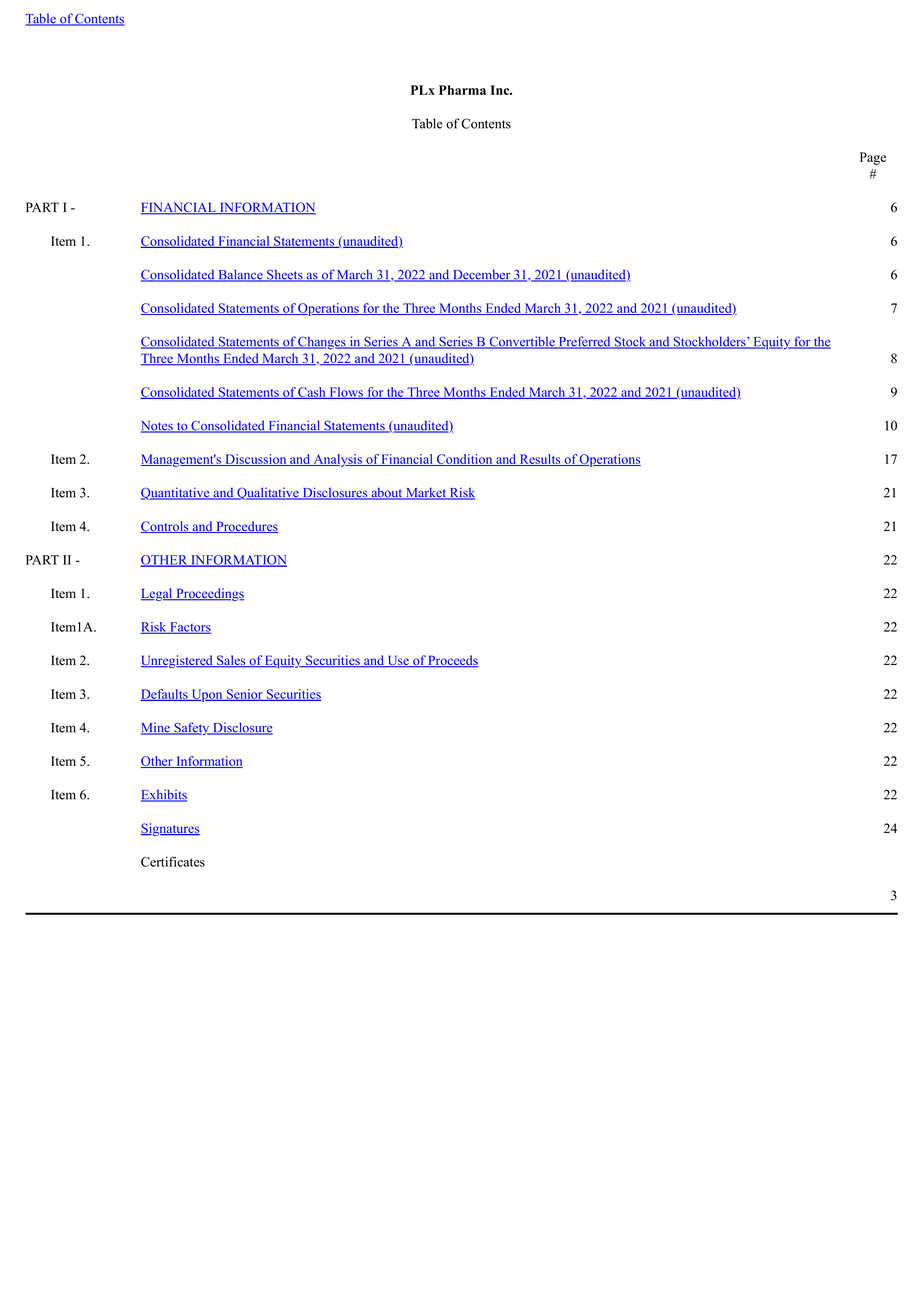 Image resolution: width=924 pixels, height=1308 pixels. Describe the element at coordinates (462, 90) in the page. I see `Pharma` at that location.
